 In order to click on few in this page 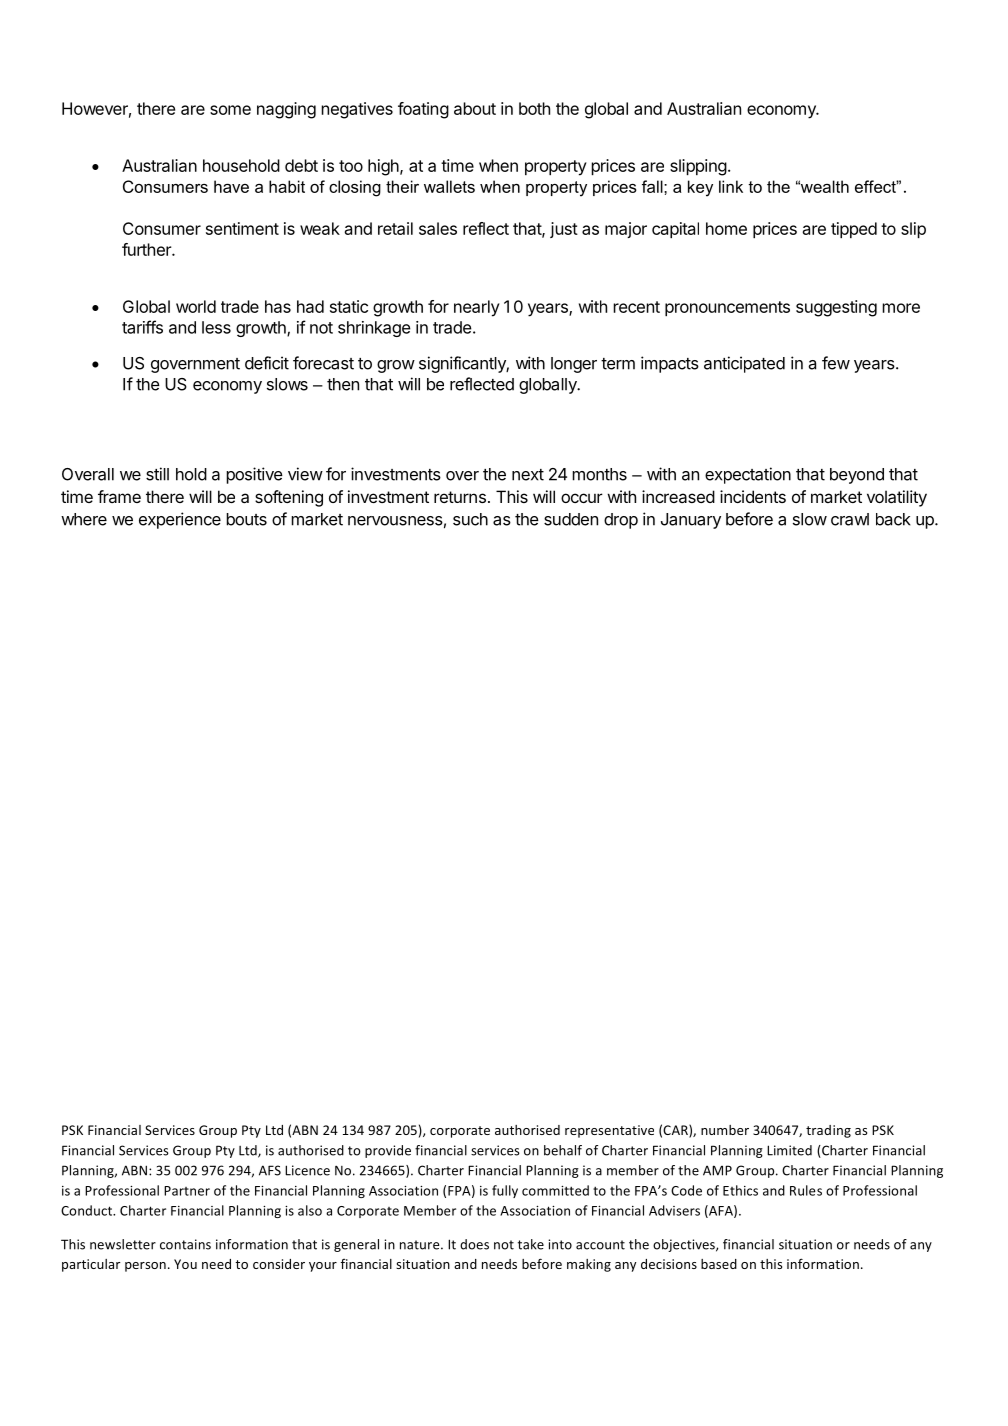, I will do `click(836, 363)`.
